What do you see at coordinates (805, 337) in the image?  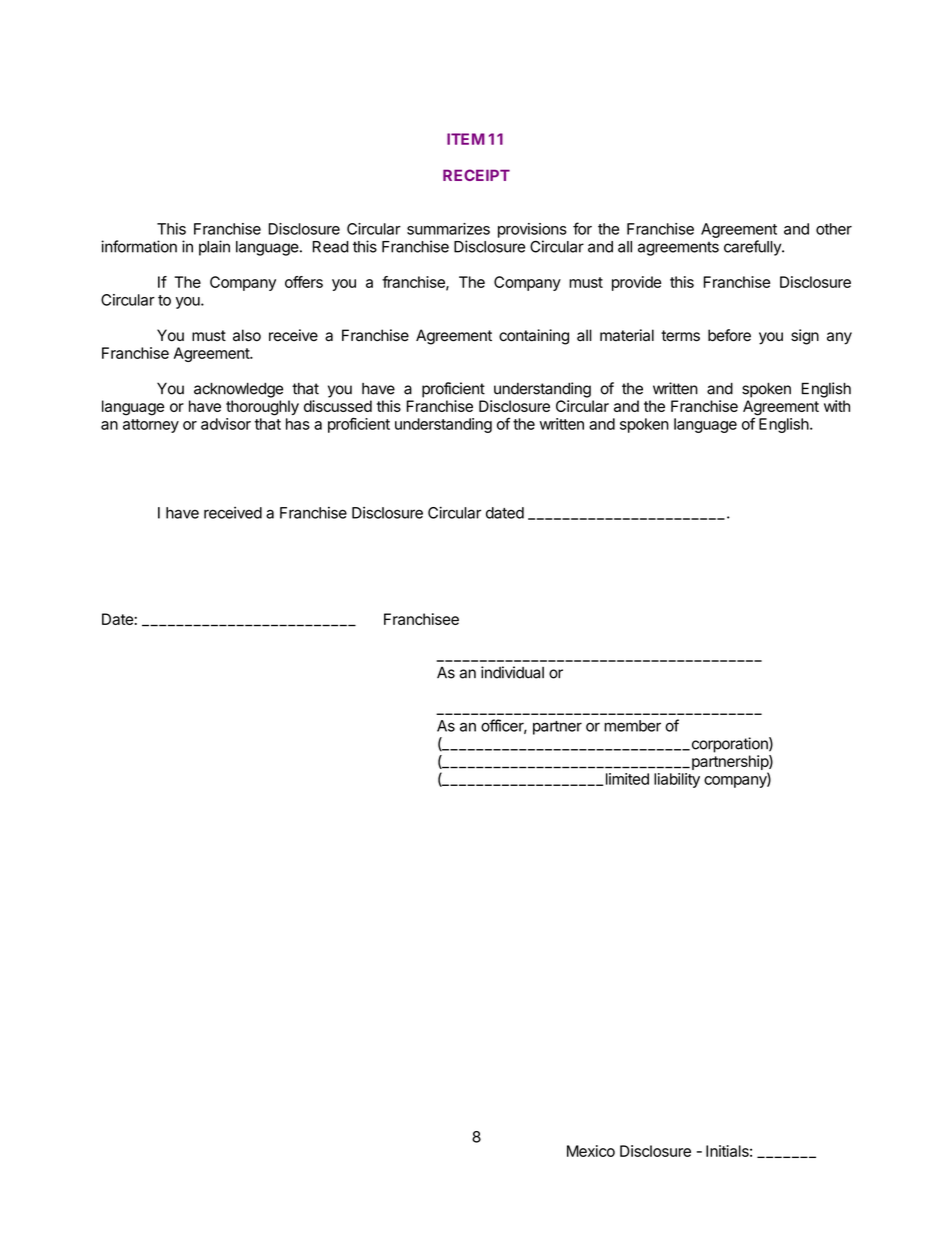 I see `sign` at bounding box center [805, 337].
